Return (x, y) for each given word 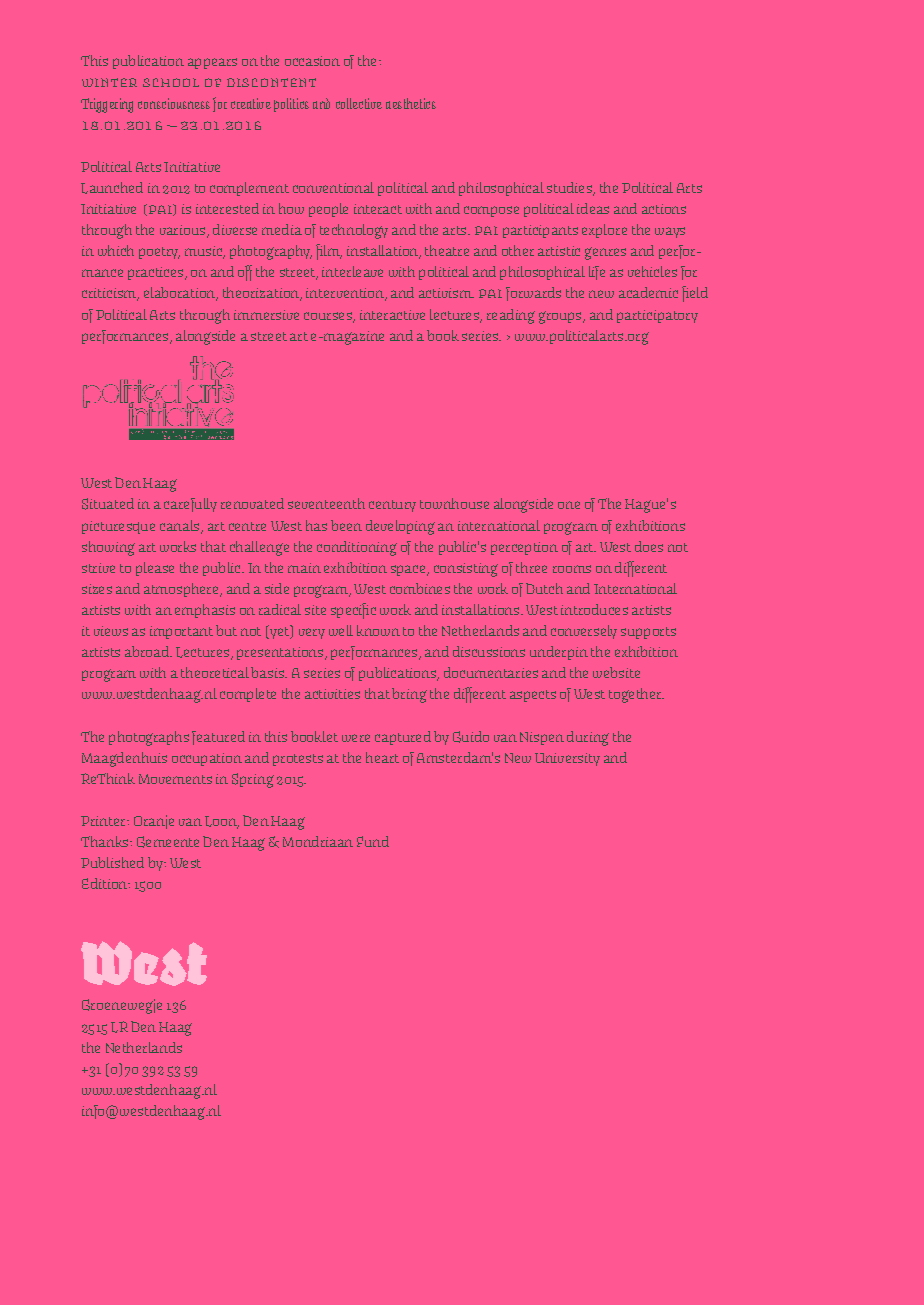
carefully (190, 505)
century (392, 506)
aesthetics (411, 103)
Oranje (154, 822)
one (569, 505)
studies (570, 189)
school (171, 82)
